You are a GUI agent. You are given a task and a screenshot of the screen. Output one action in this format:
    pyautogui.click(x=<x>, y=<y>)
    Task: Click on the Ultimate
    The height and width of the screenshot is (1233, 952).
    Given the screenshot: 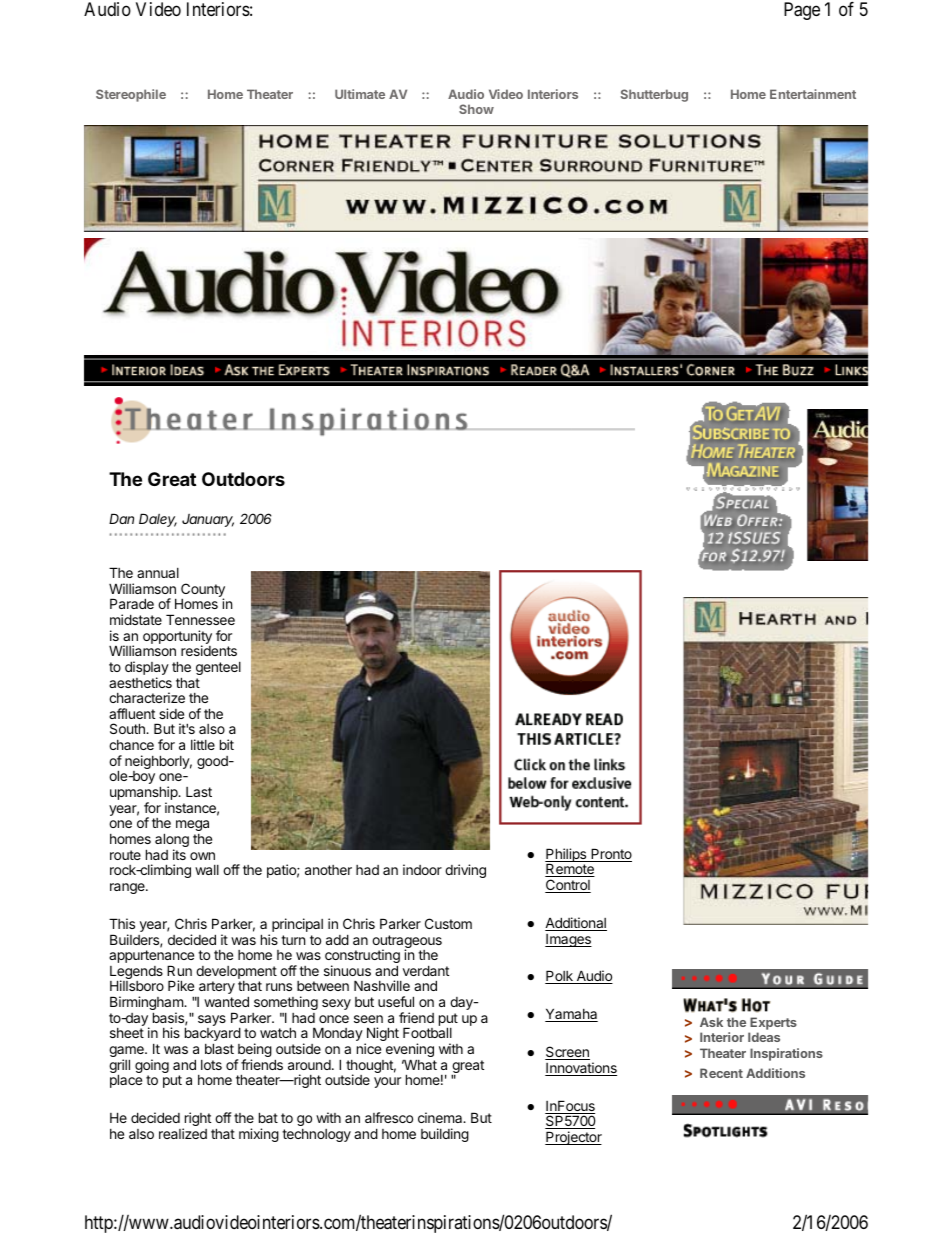 What is the action you would take?
    pyautogui.click(x=360, y=94)
